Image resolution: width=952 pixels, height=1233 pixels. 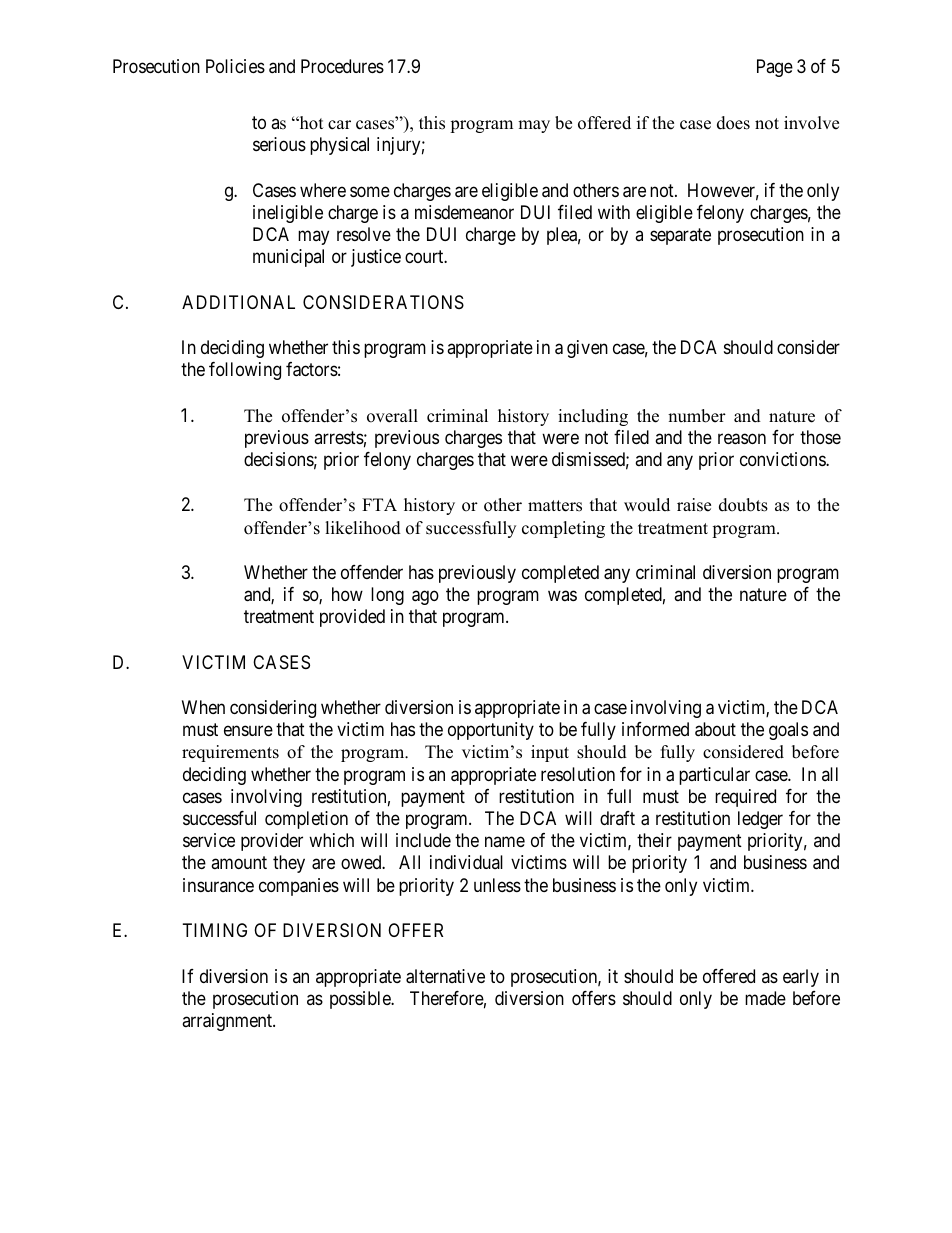 I want to click on Policies, so click(x=235, y=66).
